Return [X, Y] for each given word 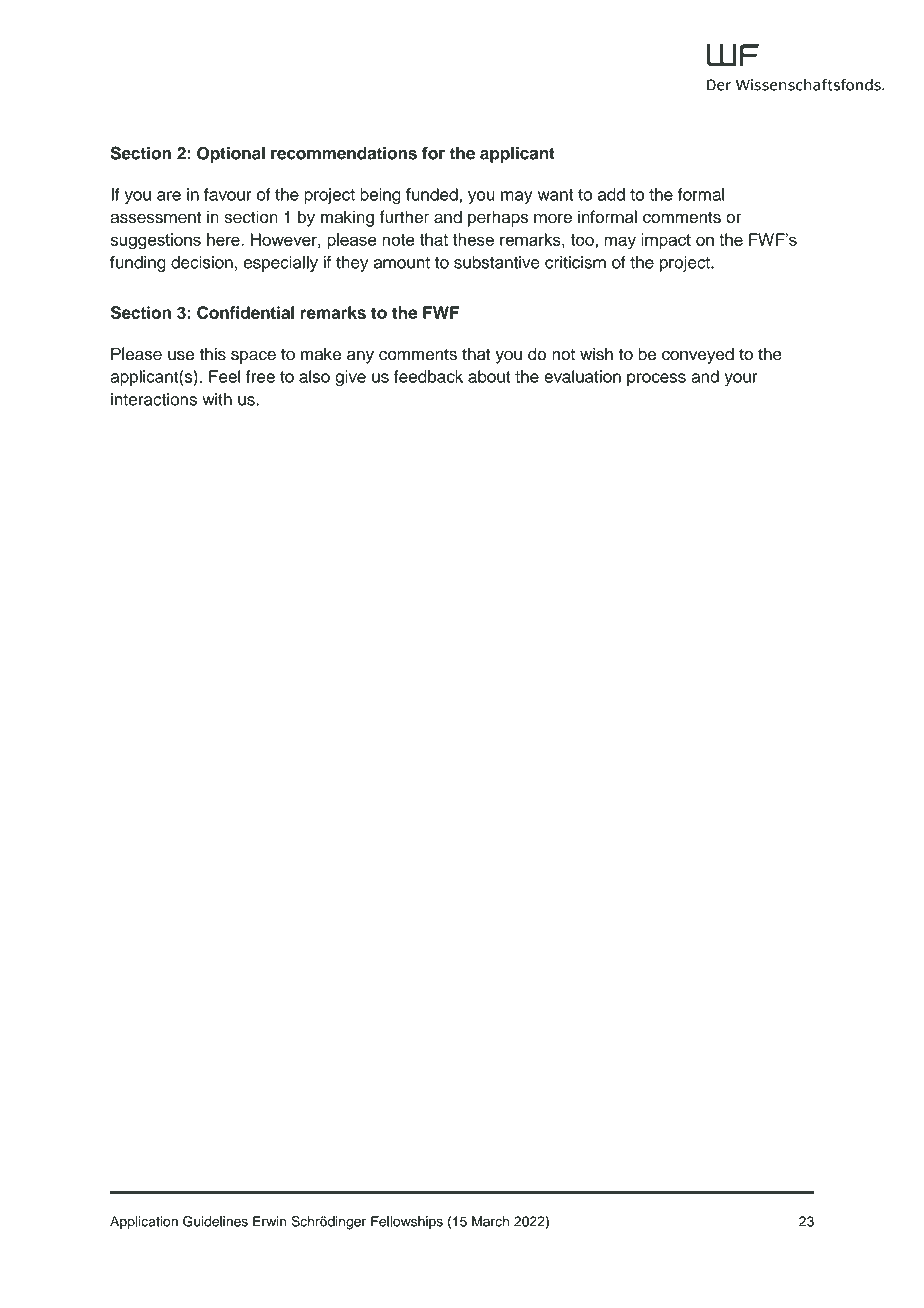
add [611, 194]
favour [228, 194]
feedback [428, 376]
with [217, 399]
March [490, 1221]
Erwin [269, 1221]
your [741, 380]
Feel [225, 376]
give [350, 378]
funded [432, 194]
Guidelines [215, 1221]
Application [144, 1223]
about [489, 376]
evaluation [582, 376]
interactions [154, 399]
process [656, 380]
